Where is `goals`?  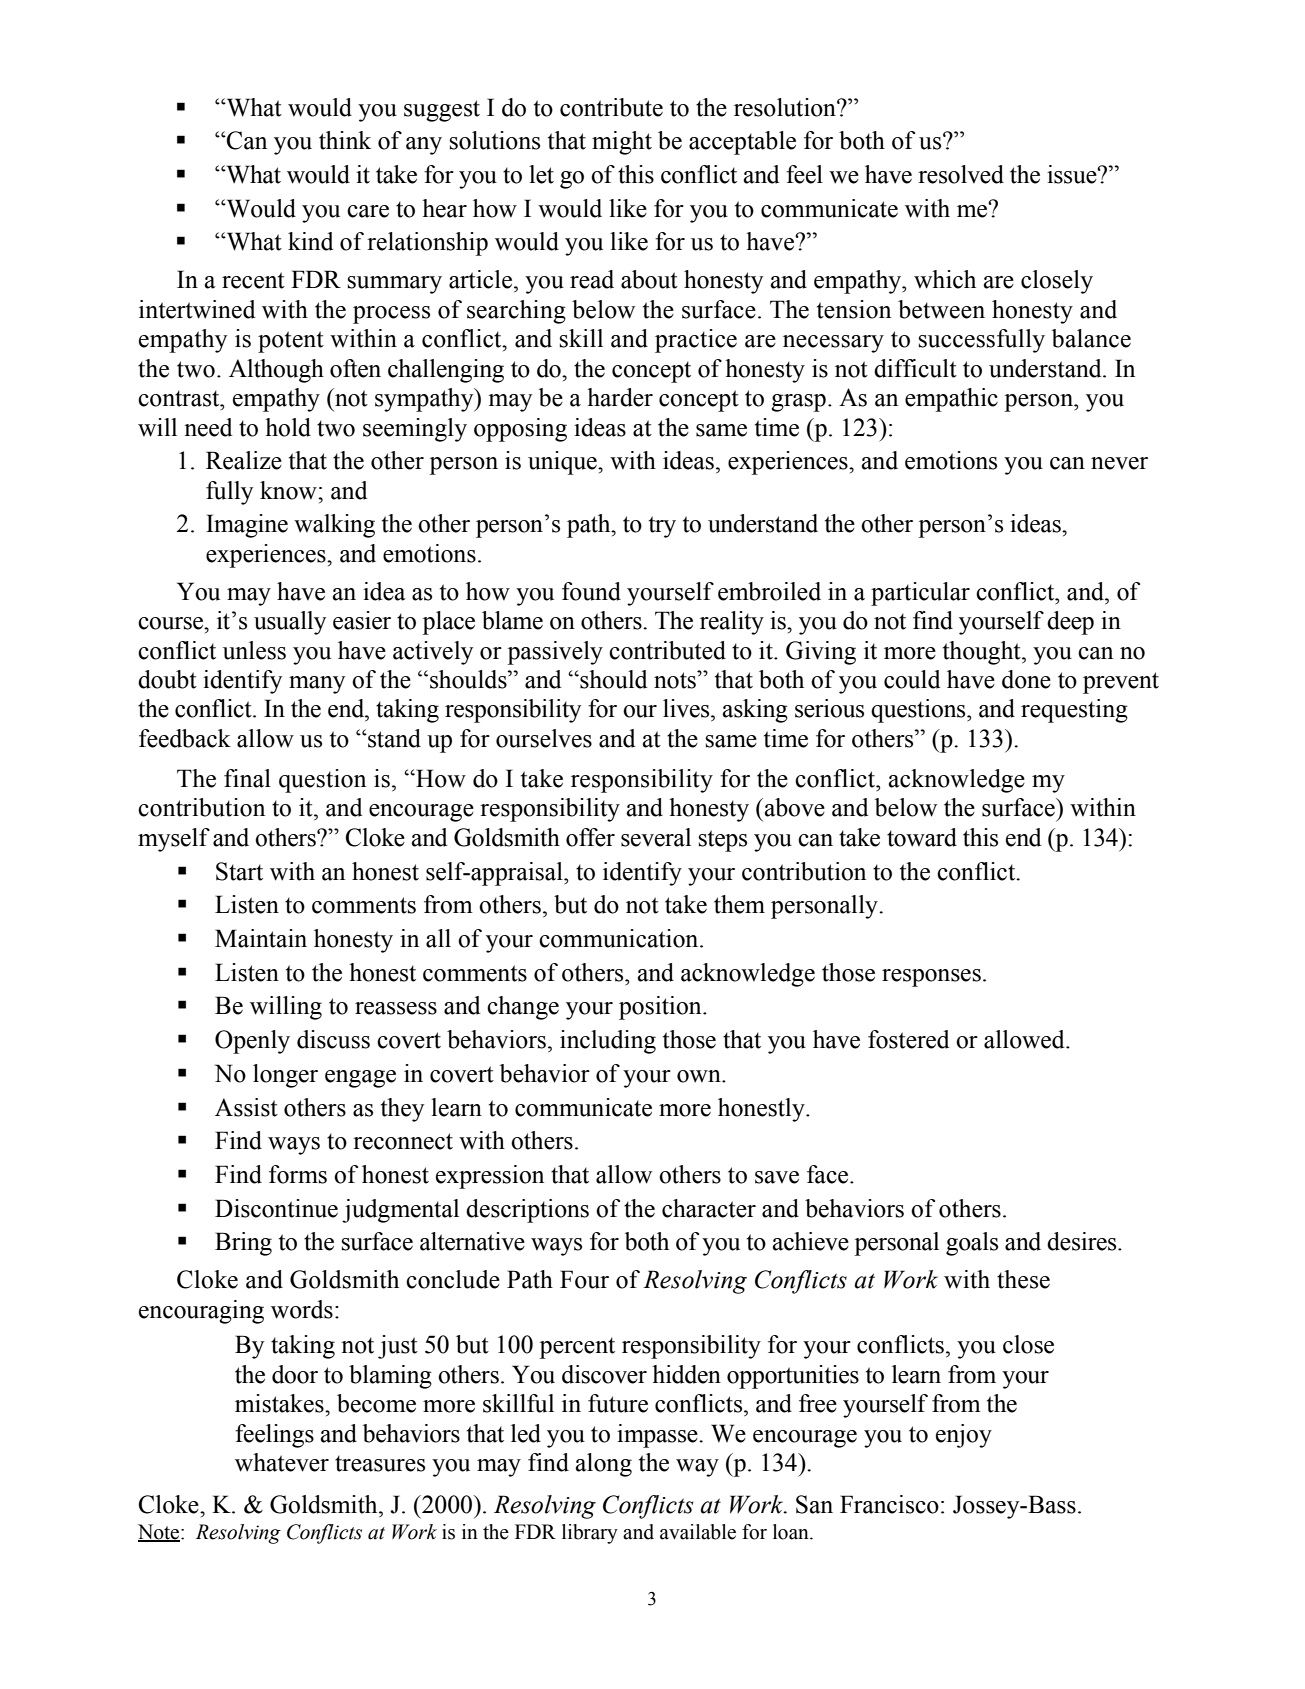
goals is located at coordinates (972, 1244).
